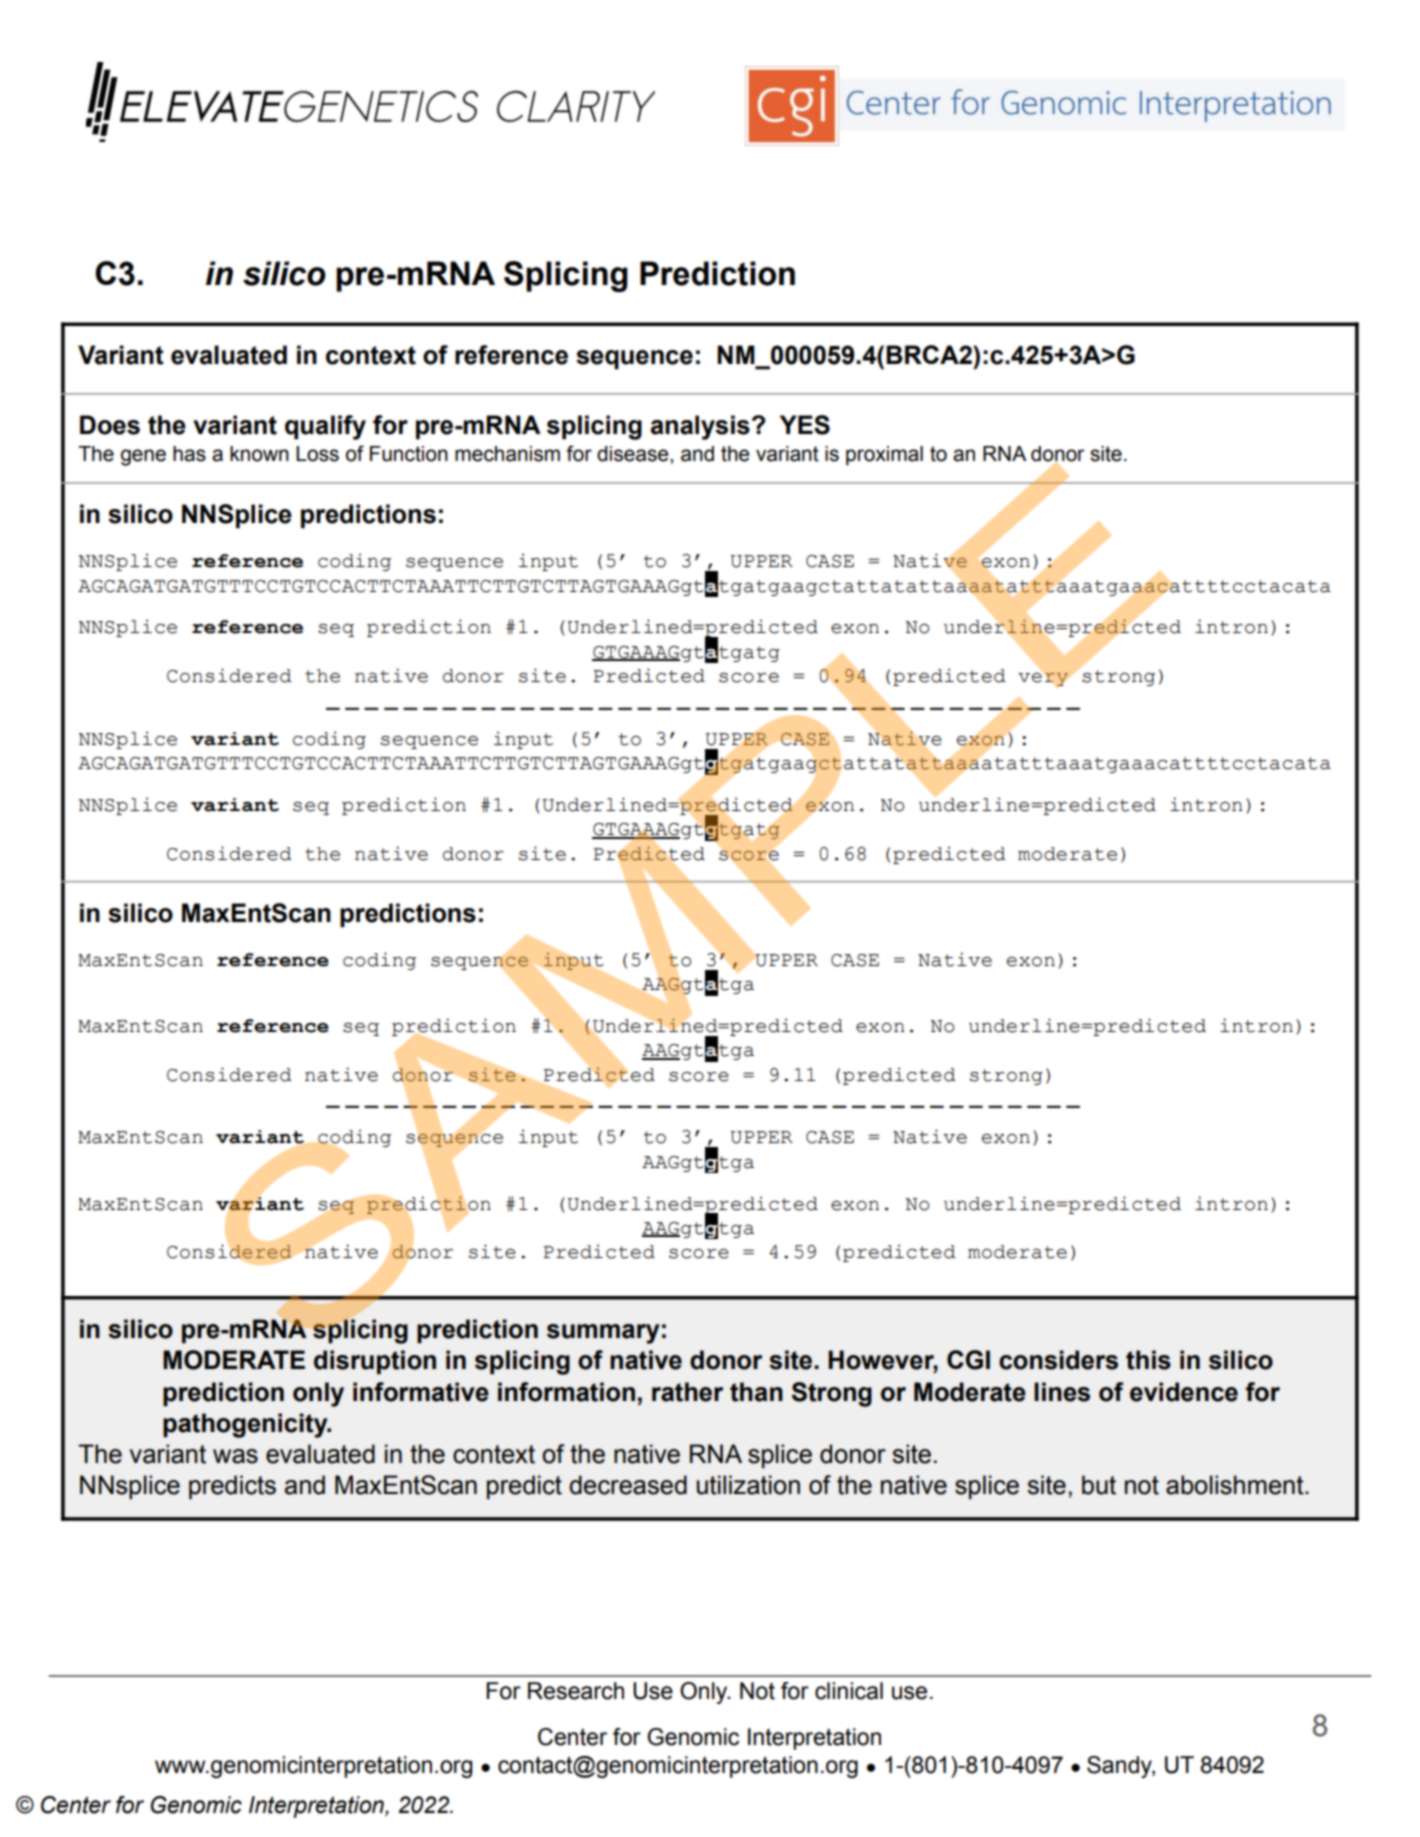 This document has height=1837, width=1420. What do you see at coordinates (634, 454) in the document?
I see `disease` at bounding box center [634, 454].
